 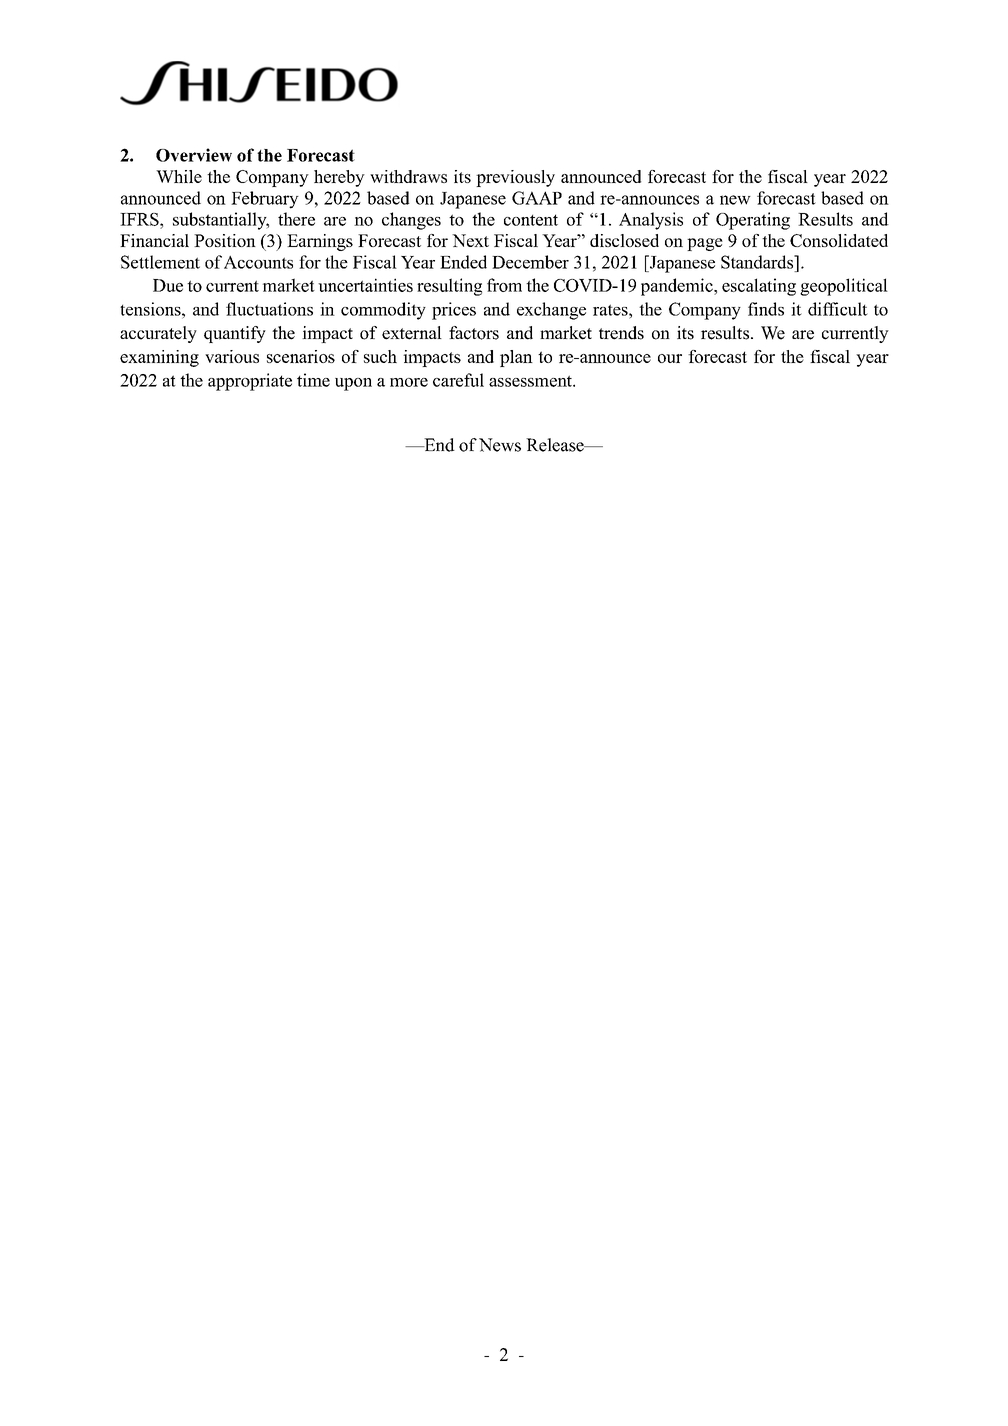 What do you see at coordinates (194, 155) in the screenshot?
I see `Overview` at bounding box center [194, 155].
